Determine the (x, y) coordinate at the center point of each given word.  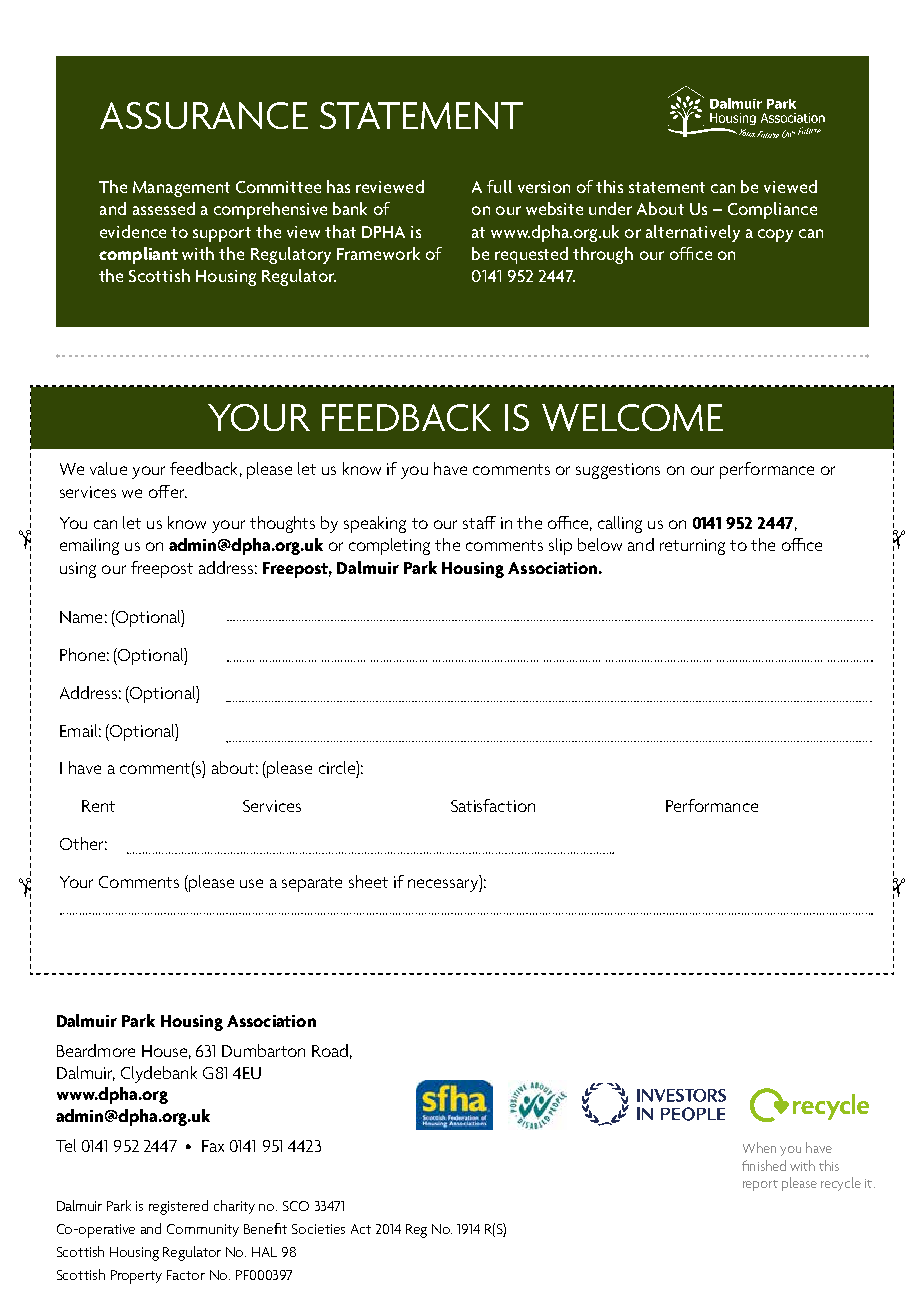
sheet (368, 881)
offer (168, 491)
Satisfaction (493, 805)
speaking (375, 524)
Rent (98, 806)
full (499, 186)
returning (692, 547)
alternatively (693, 233)
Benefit (265, 1228)
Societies (318, 1229)
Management (181, 189)
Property (136, 1277)
